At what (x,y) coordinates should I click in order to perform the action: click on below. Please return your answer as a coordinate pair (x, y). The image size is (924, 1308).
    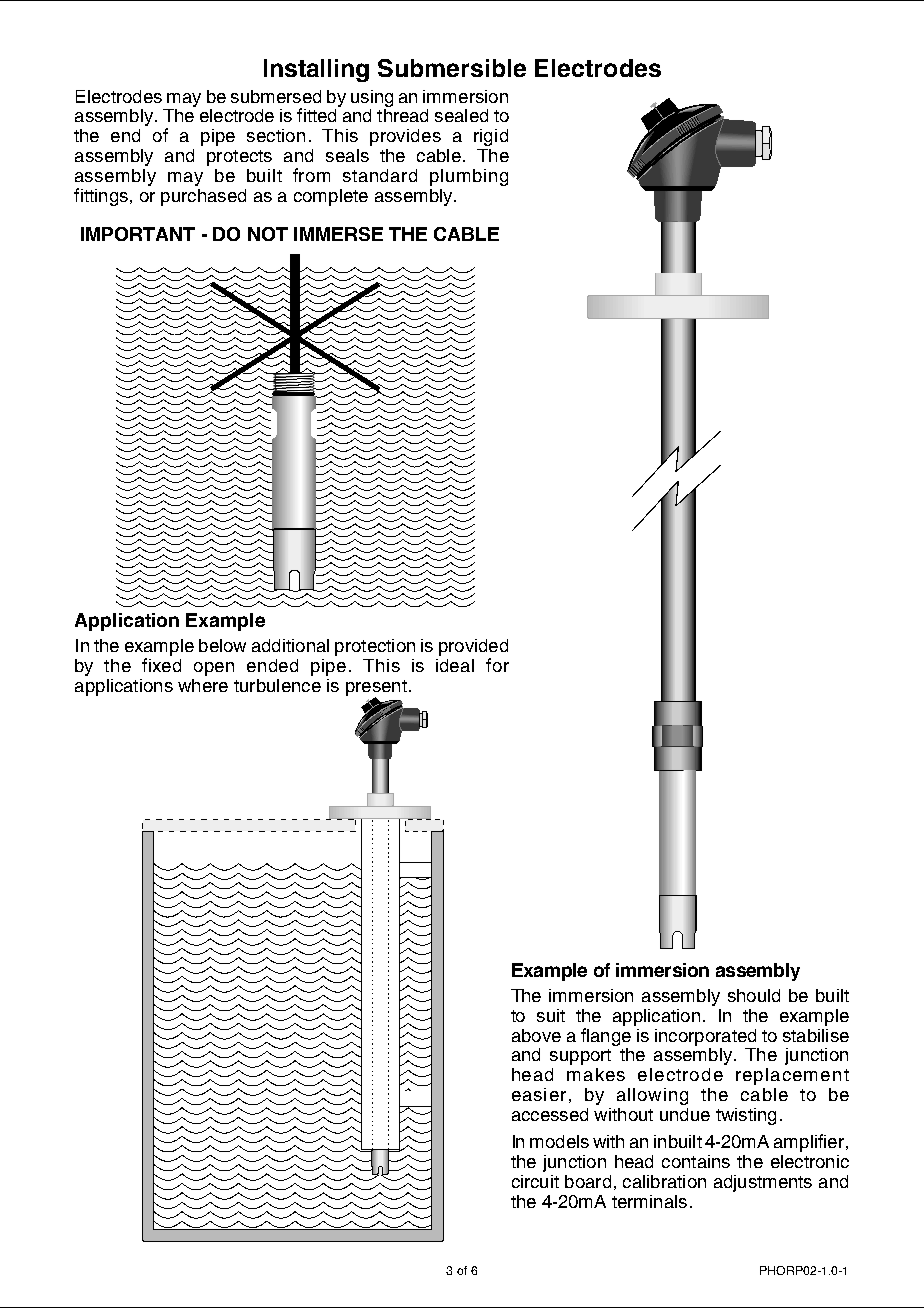
    Looking at the image, I should click on (222, 645).
